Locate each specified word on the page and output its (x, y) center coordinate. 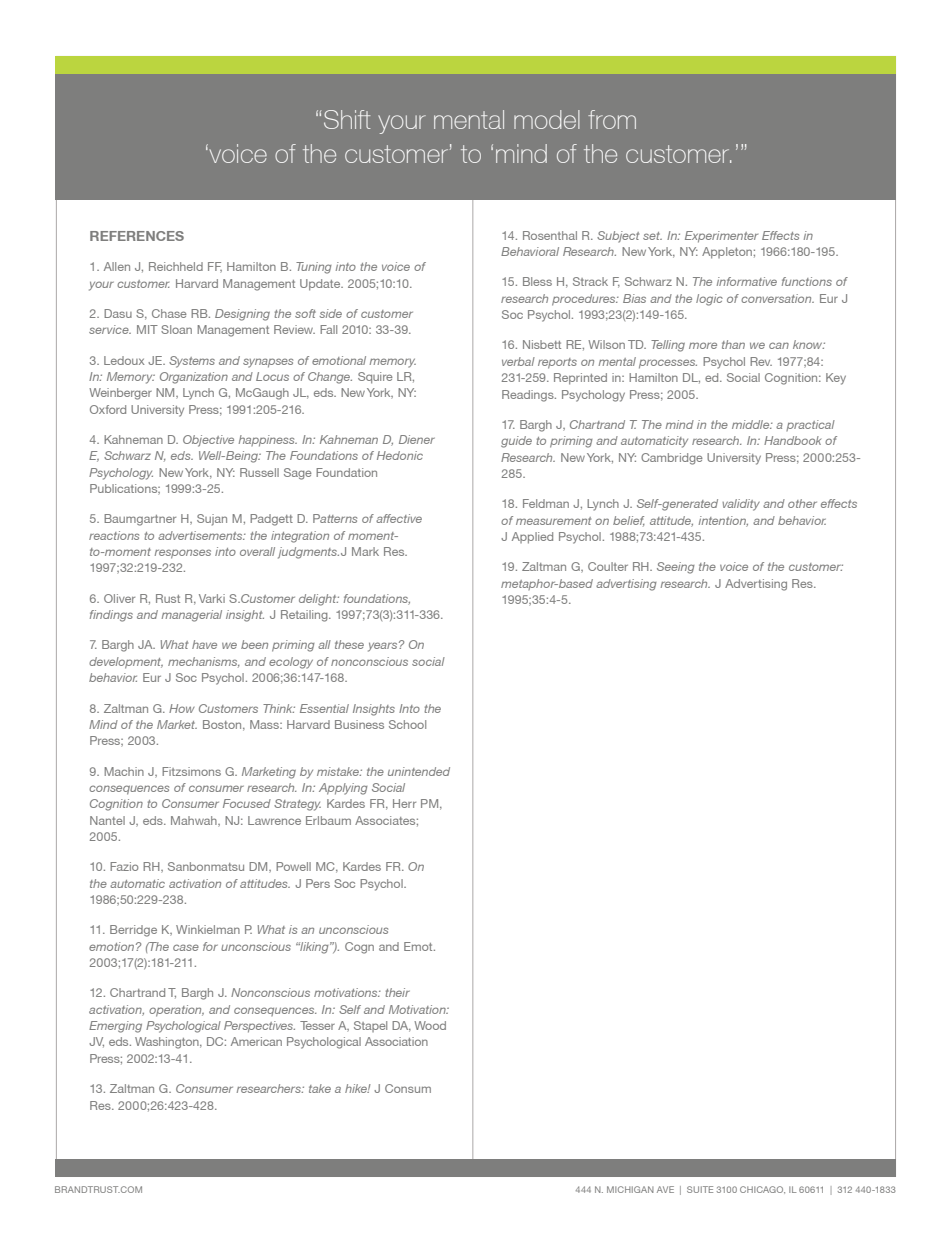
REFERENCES (137, 236)
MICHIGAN (630, 1189)
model (547, 119)
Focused (247, 803)
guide (516, 442)
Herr (404, 803)
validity (741, 505)
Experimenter (721, 237)
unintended (419, 771)
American (256, 1041)
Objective (208, 441)
